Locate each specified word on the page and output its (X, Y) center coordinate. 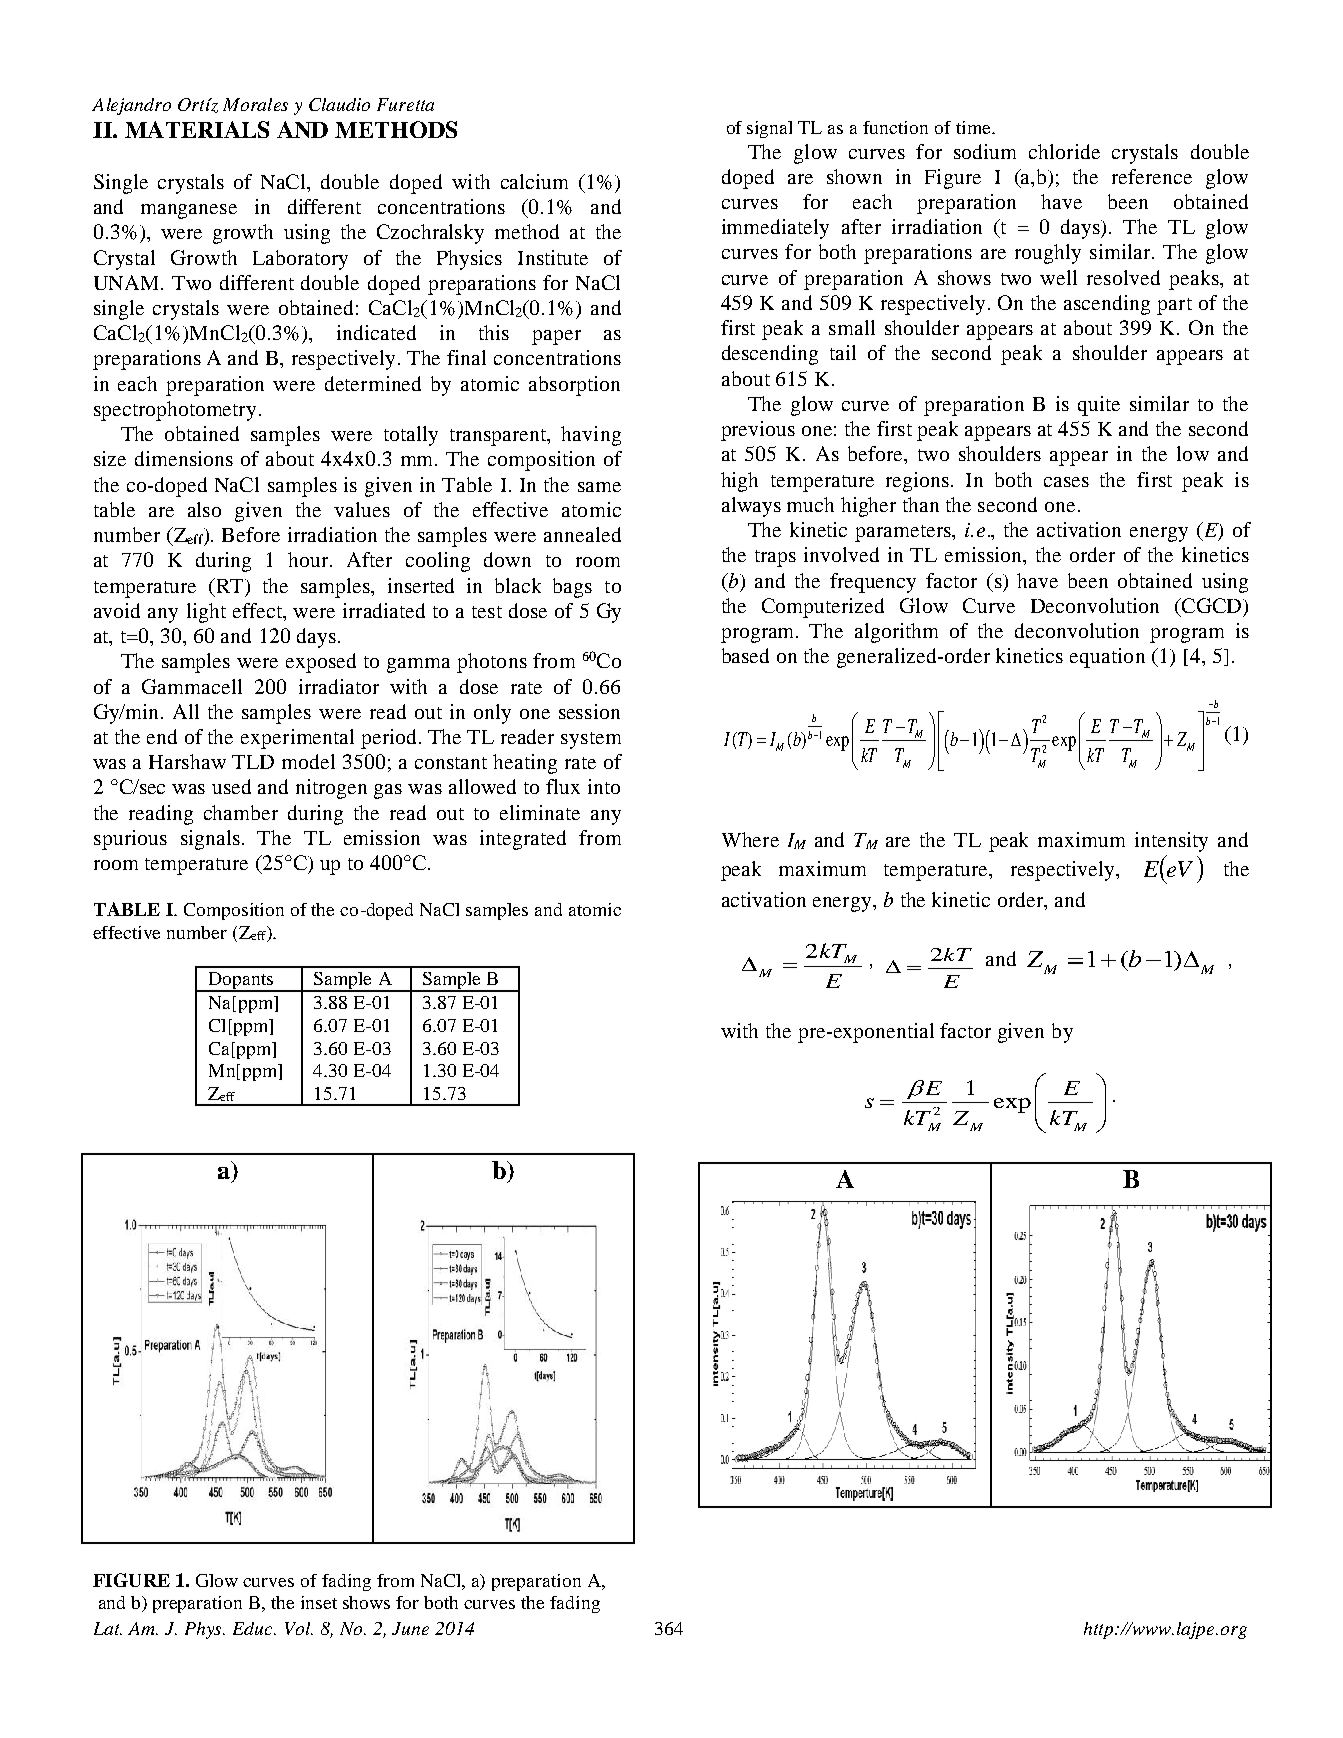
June (410, 1628)
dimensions (184, 458)
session (589, 711)
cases (1066, 482)
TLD (253, 762)
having (591, 436)
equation (1107, 658)
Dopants (241, 982)
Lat (108, 1628)
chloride (1064, 151)
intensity (1171, 842)
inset (319, 1602)
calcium (534, 181)
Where (750, 839)
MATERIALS (197, 129)
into (604, 786)
